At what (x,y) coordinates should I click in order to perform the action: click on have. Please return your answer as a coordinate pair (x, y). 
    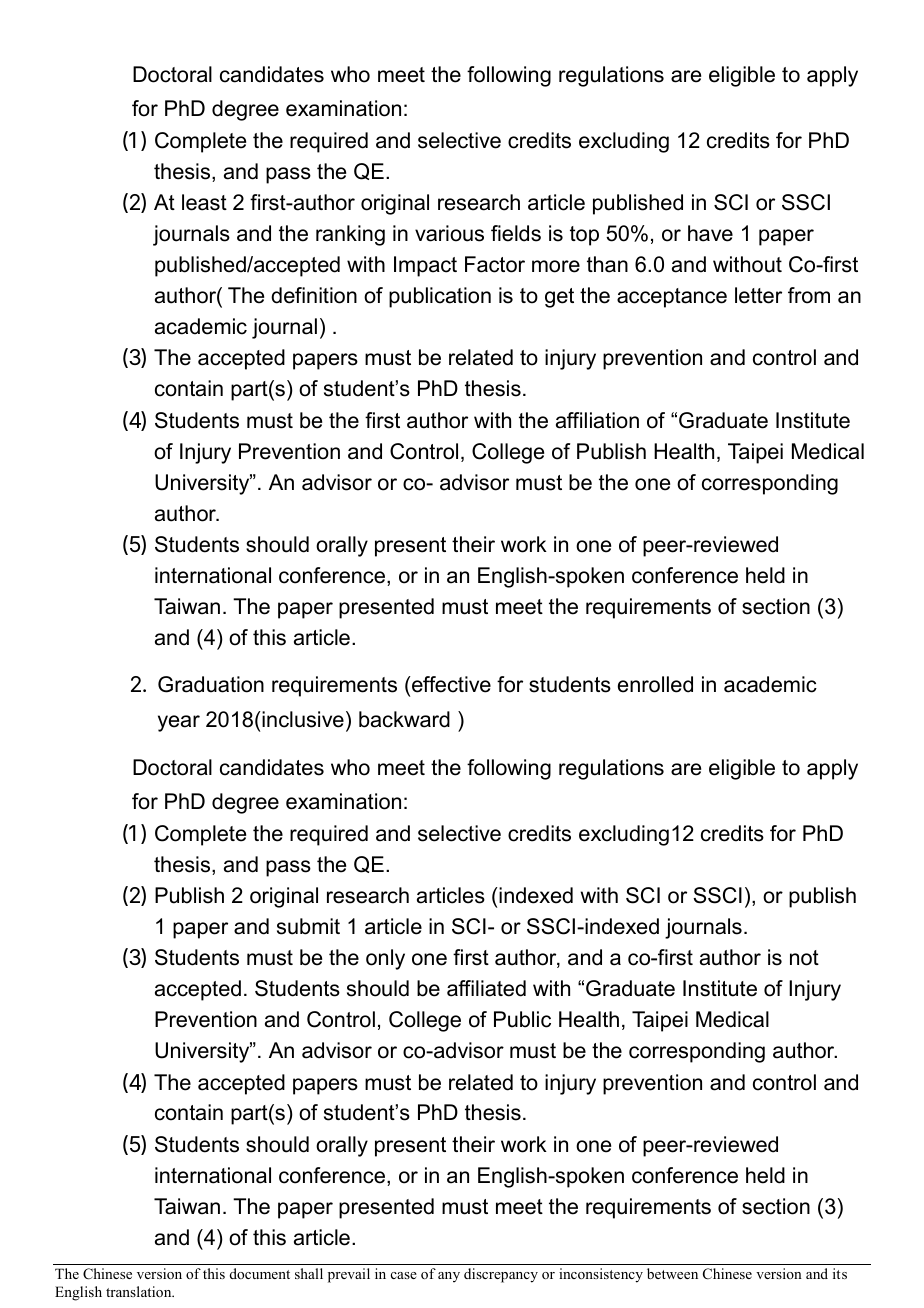
    Looking at the image, I should click on (710, 233).
